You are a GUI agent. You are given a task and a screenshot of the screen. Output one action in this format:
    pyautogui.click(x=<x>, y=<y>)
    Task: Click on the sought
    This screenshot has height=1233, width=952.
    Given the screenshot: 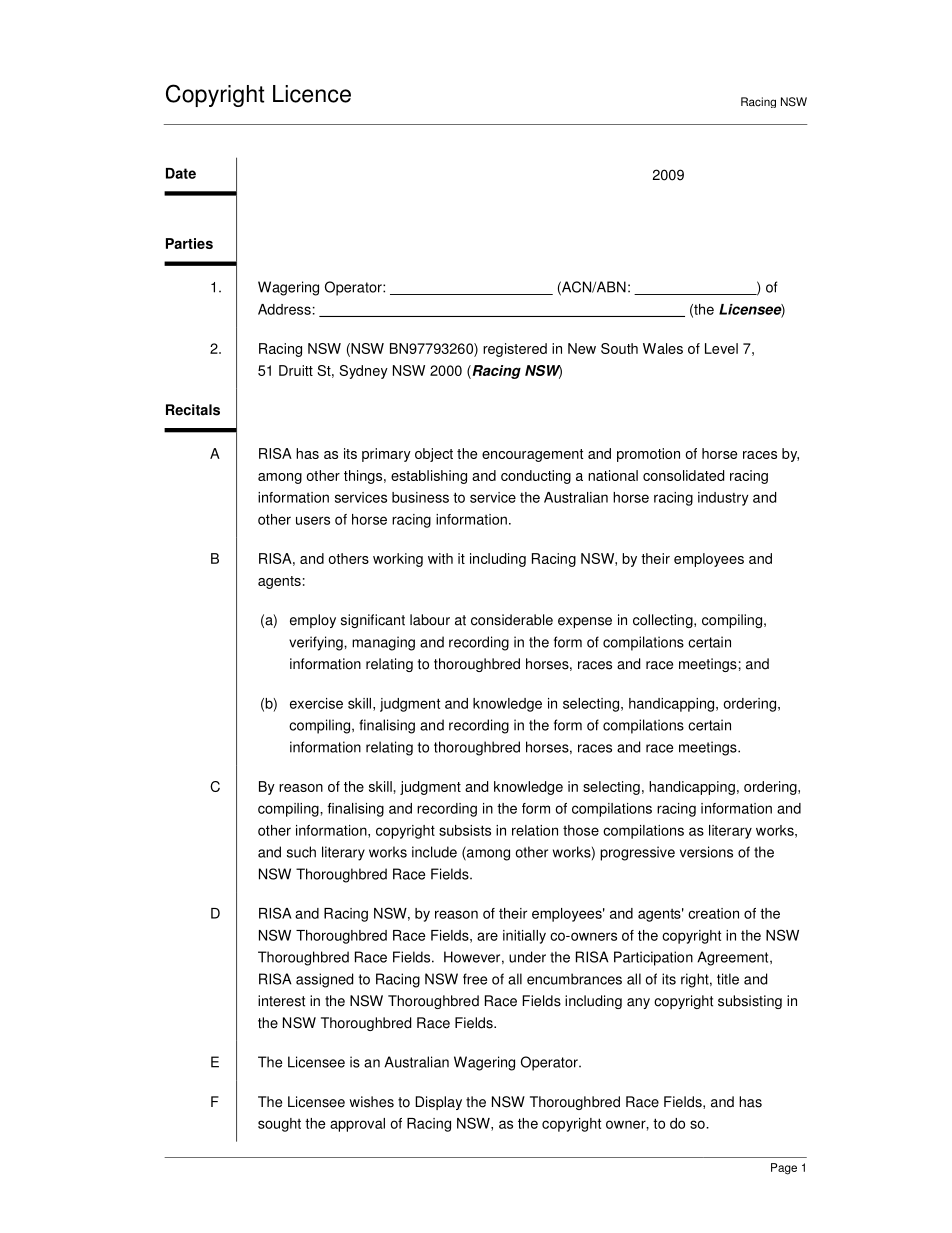 What is the action you would take?
    pyautogui.click(x=279, y=1125)
